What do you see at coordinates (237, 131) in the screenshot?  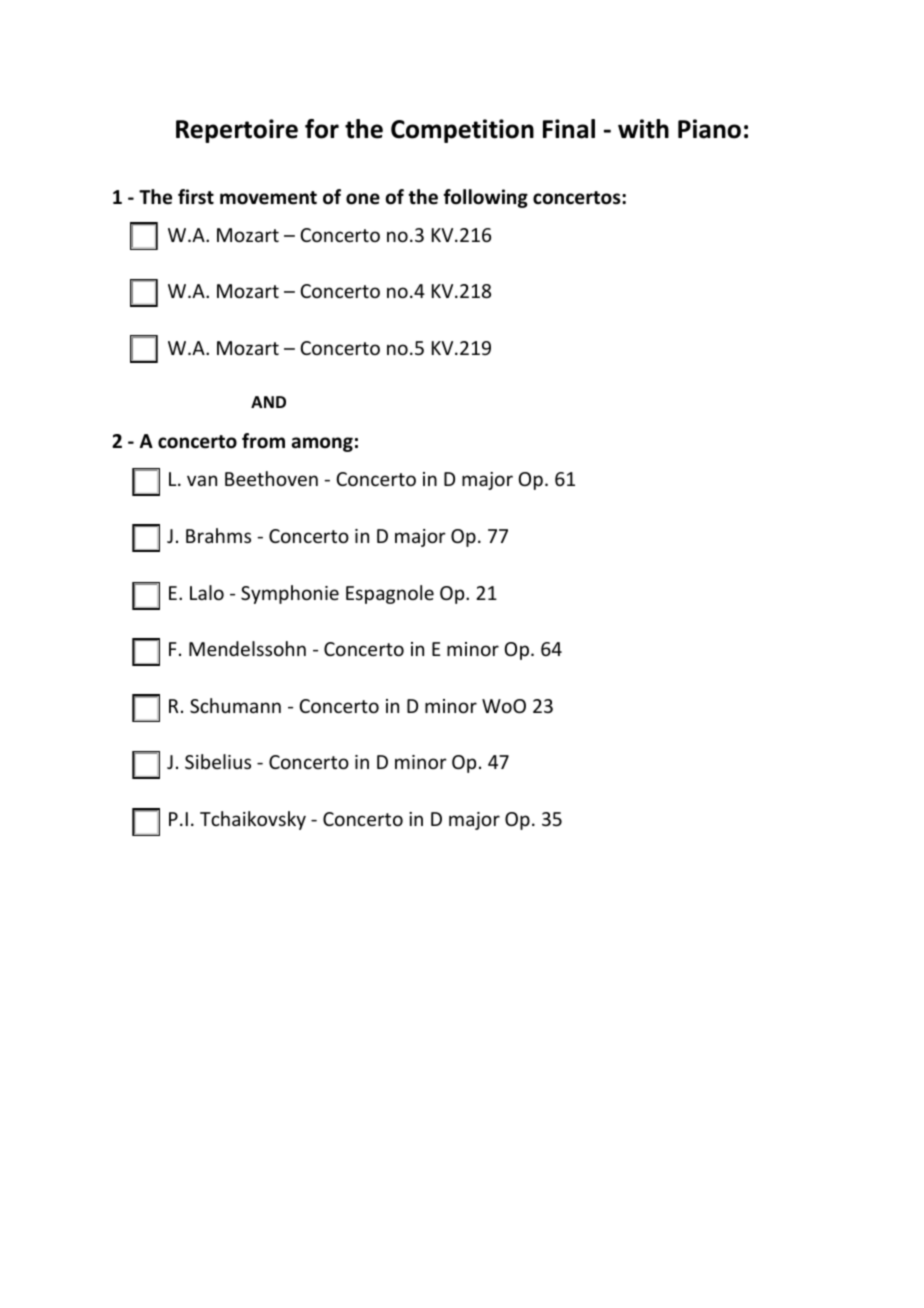 I see `Repertoire` at bounding box center [237, 131].
